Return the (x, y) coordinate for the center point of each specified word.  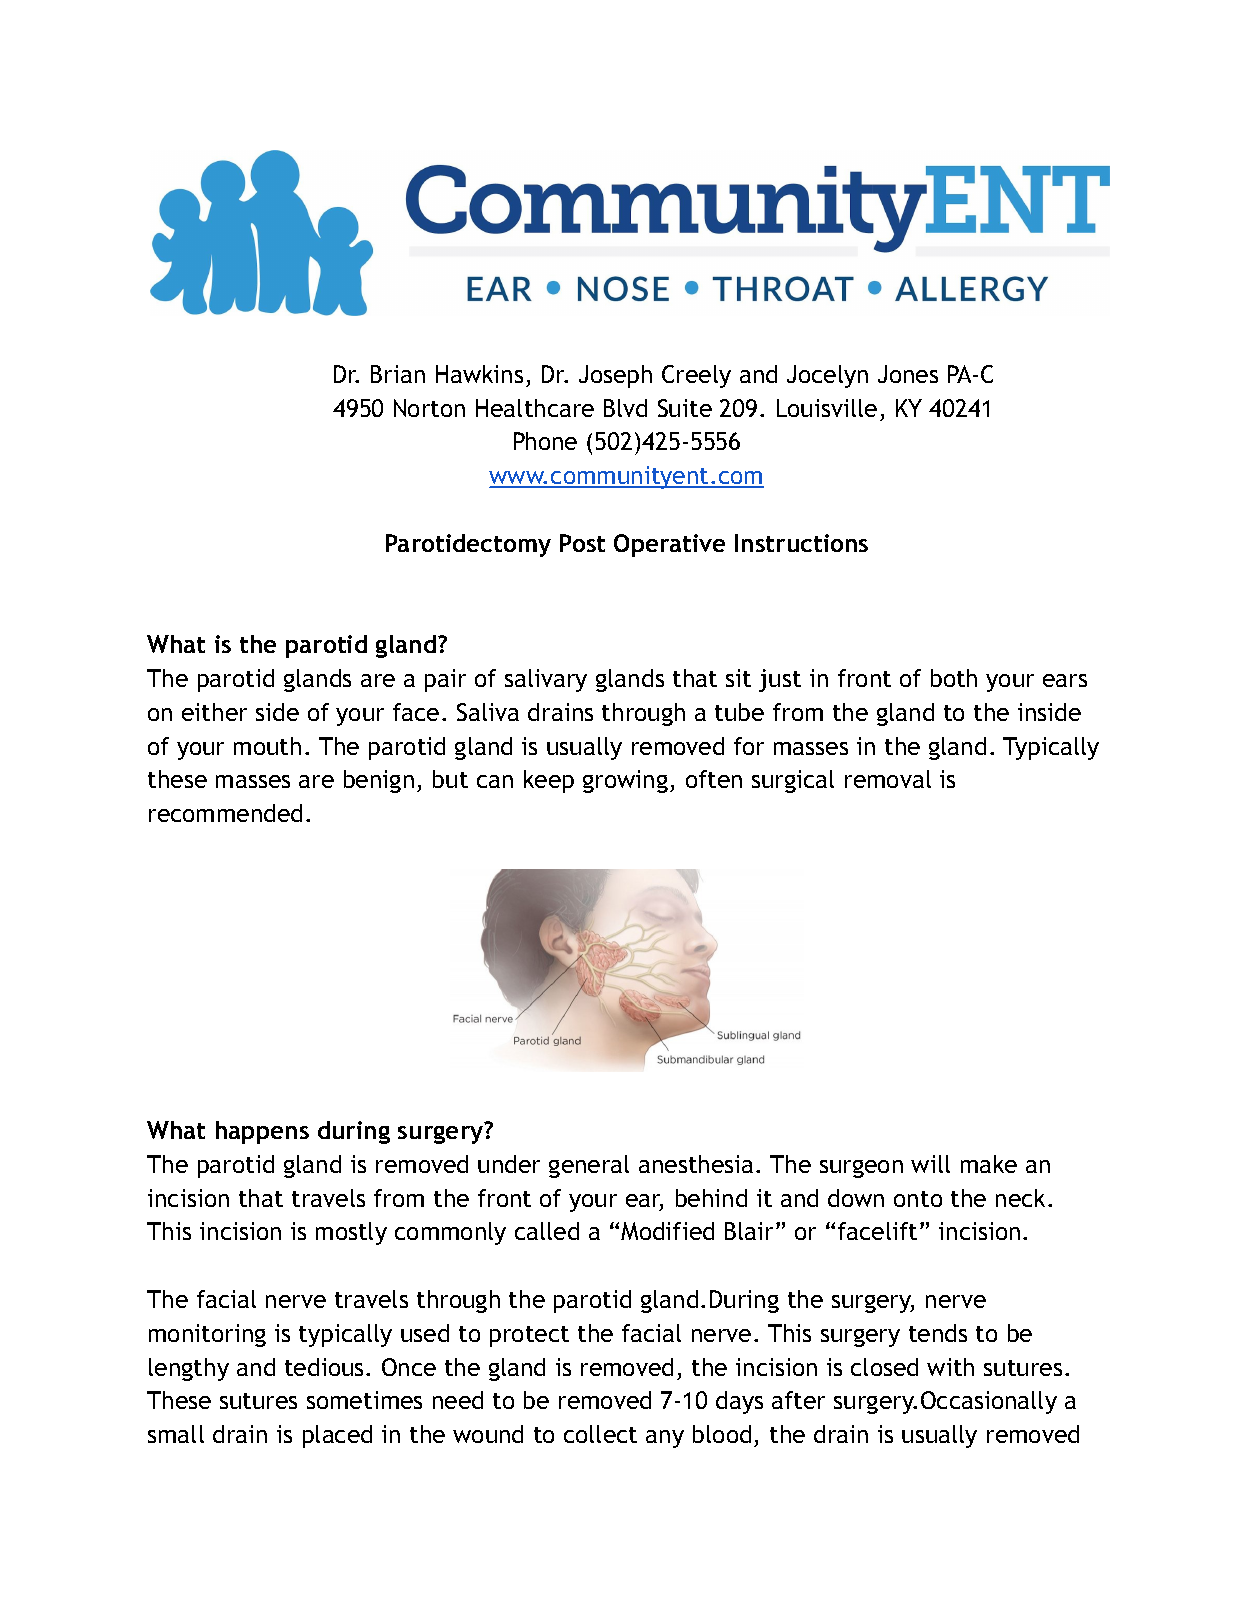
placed (337, 1436)
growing (625, 781)
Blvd (625, 408)
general (589, 1166)
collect (600, 1434)
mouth (267, 746)
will (930, 1164)
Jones (908, 374)
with (950, 1367)
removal (888, 779)
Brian (398, 374)
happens (262, 1132)
